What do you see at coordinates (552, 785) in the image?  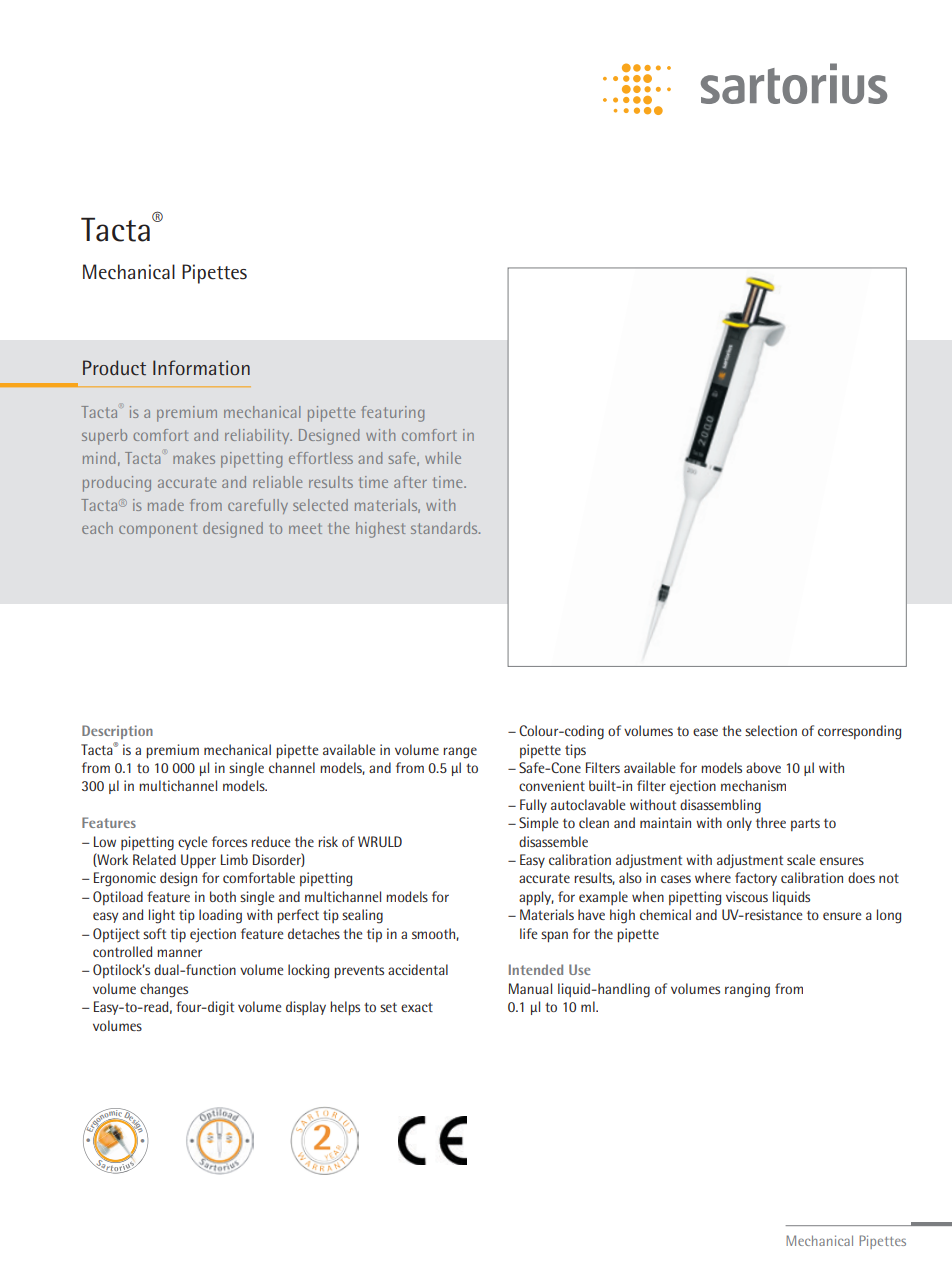 I see `convenient` at bounding box center [552, 785].
